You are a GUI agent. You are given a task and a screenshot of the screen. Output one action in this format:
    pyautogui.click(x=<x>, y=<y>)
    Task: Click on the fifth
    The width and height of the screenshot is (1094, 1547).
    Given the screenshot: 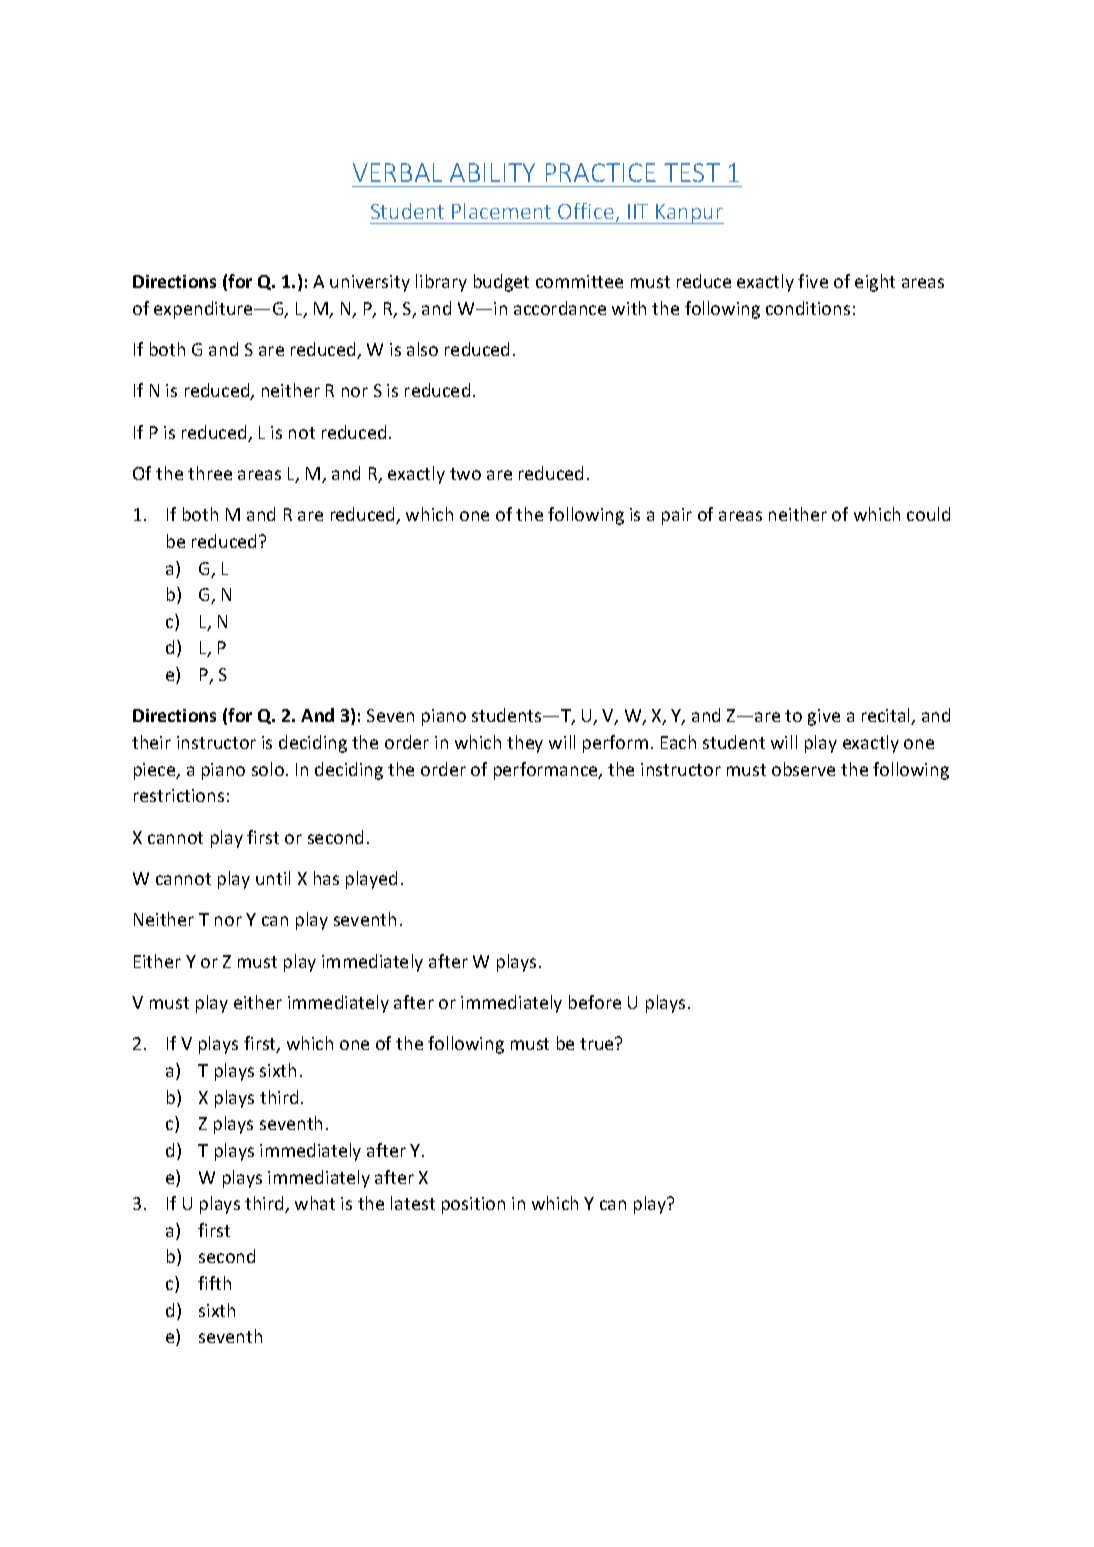 What is the action you would take?
    pyautogui.click(x=214, y=1283)
